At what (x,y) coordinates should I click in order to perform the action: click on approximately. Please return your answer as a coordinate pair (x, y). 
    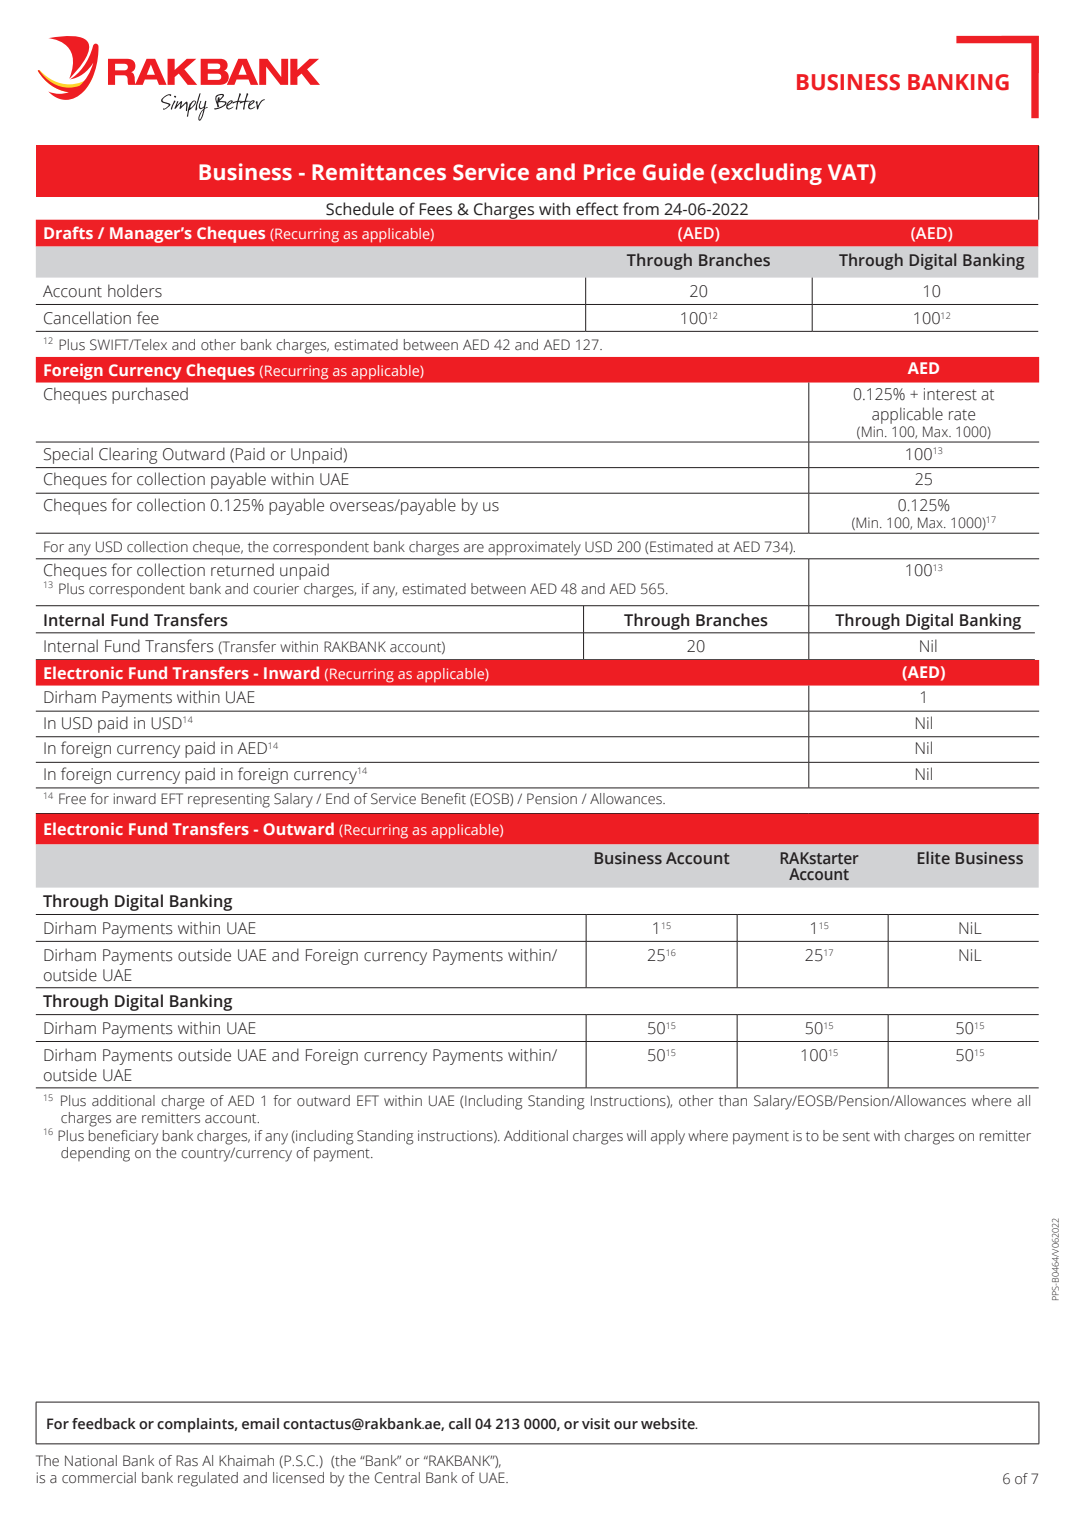
    Looking at the image, I should click on (534, 548).
